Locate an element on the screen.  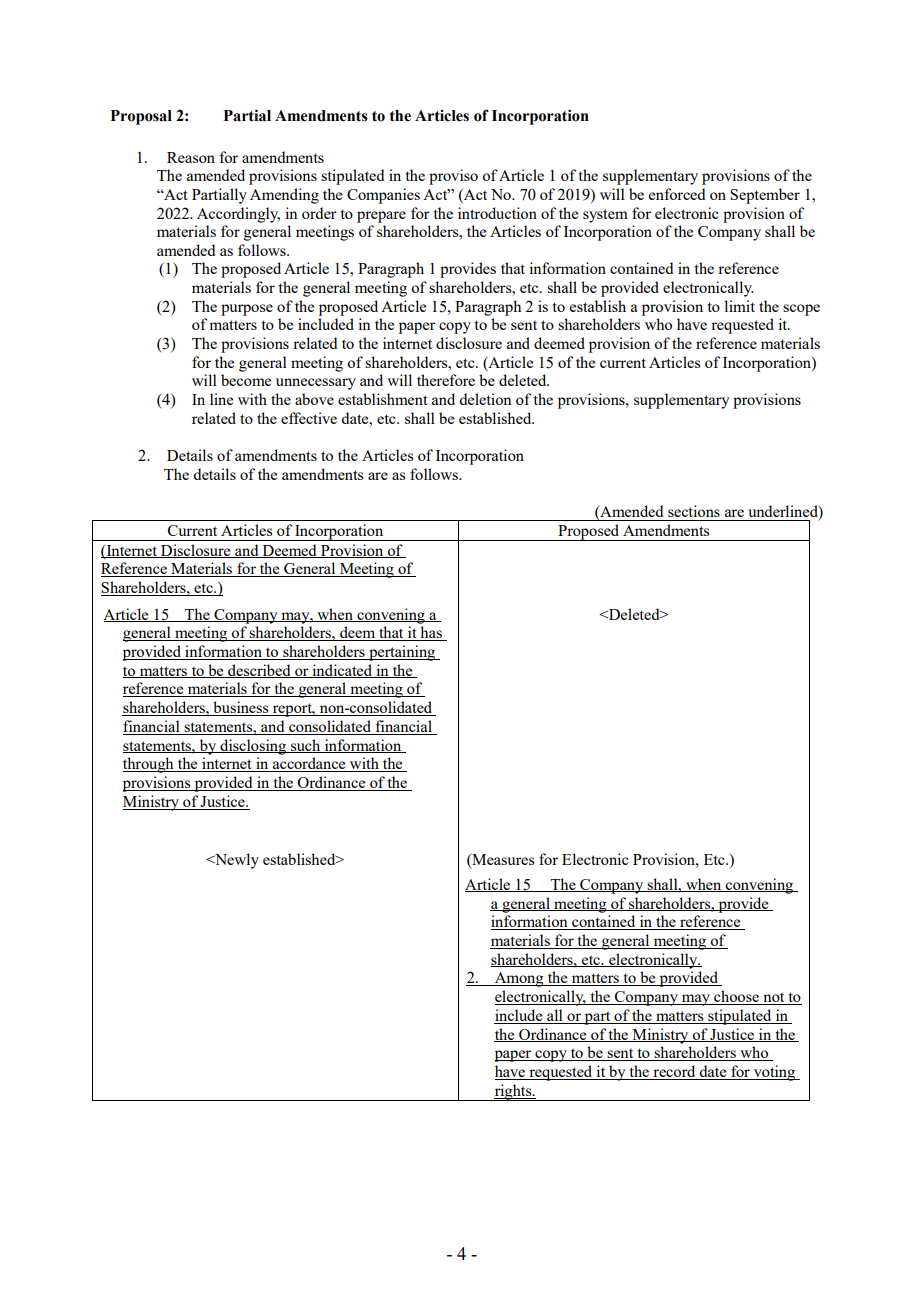
Newly is located at coordinates (236, 861).
